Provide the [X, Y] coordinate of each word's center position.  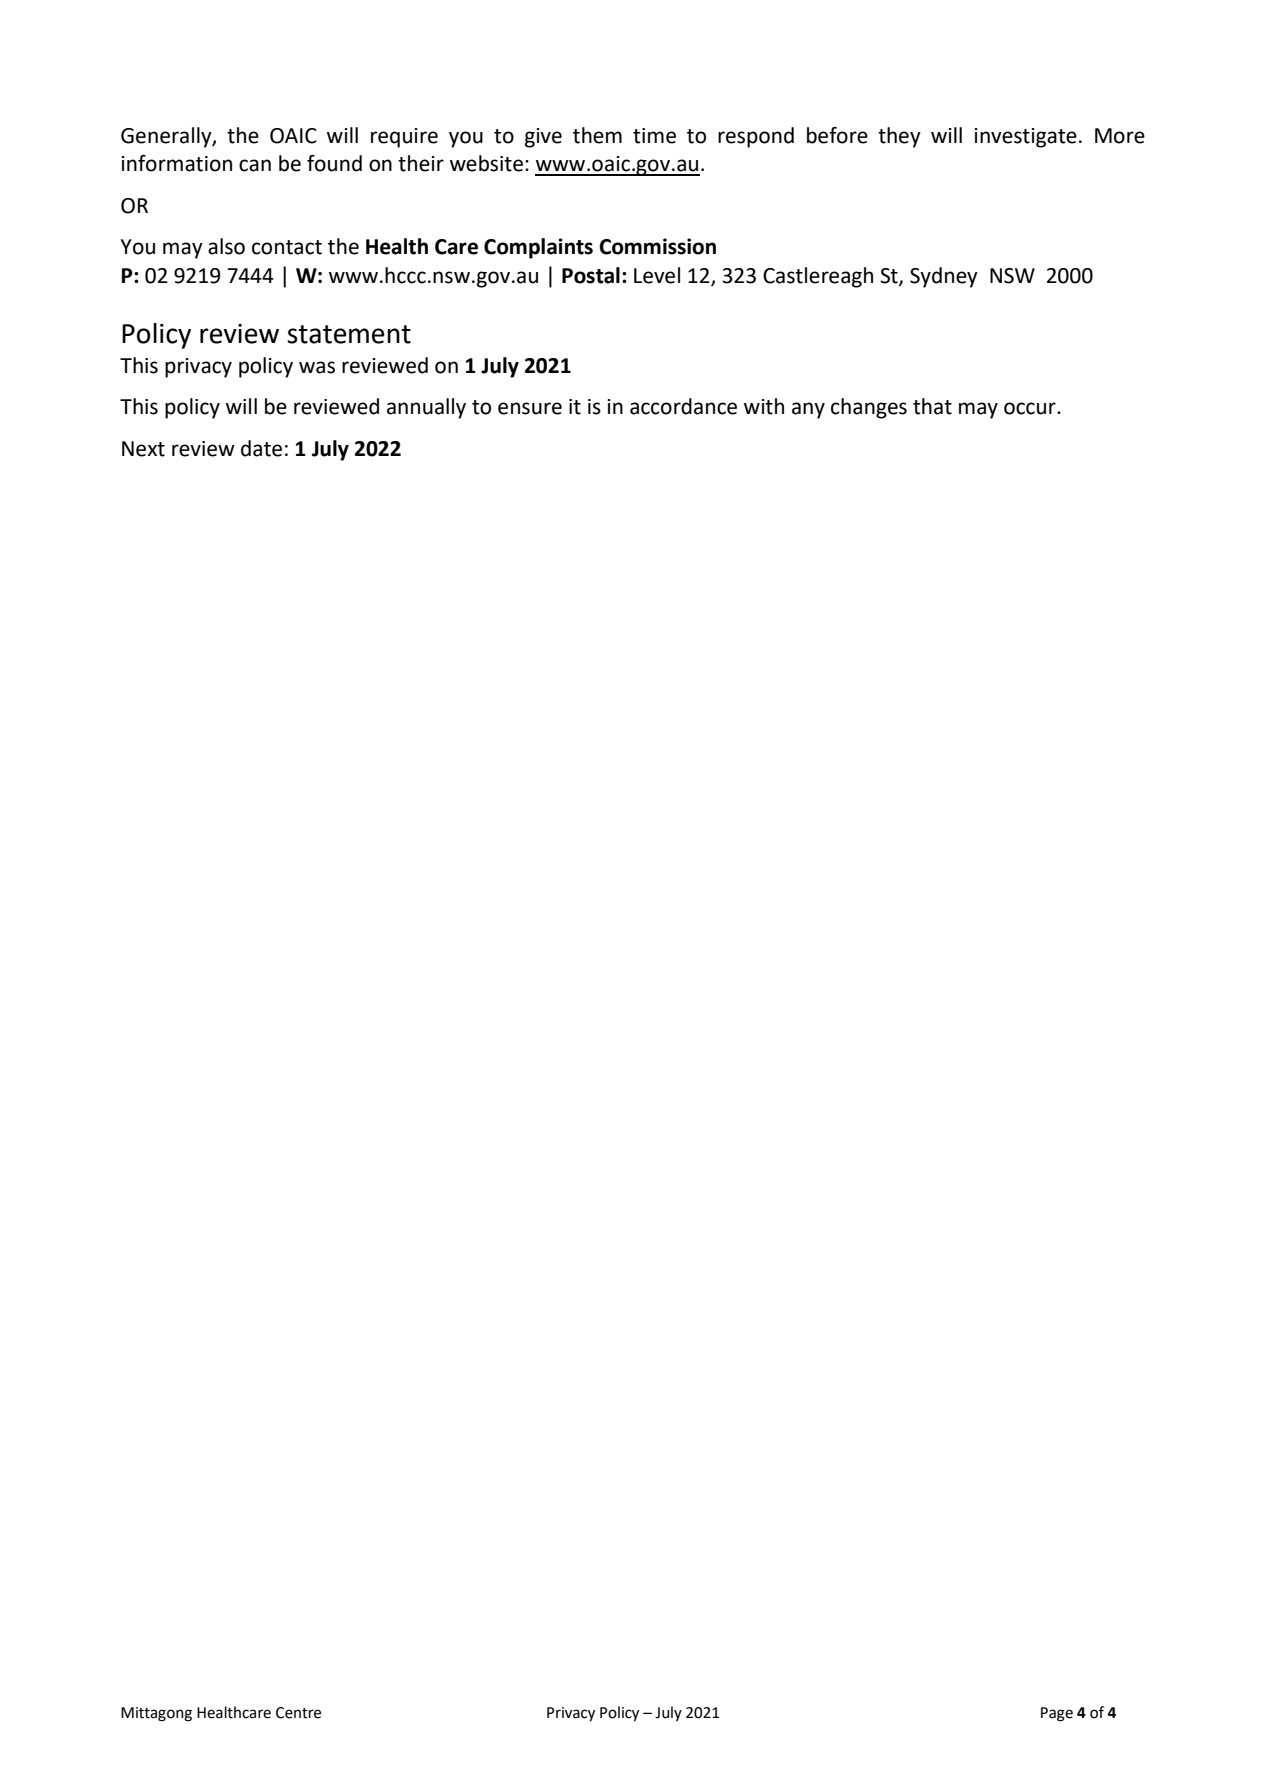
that [932, 406]
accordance [683, 406]
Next [143, 449]
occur [1031, 408]
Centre [298, 1713]
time [654, 136]
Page [1057, 1714]
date [261, 448]
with [764, 406]
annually [426, 408]
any [808, 410]
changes [869, 408]
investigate [1026, 138]
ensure [530, 408]
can [255, 165]
